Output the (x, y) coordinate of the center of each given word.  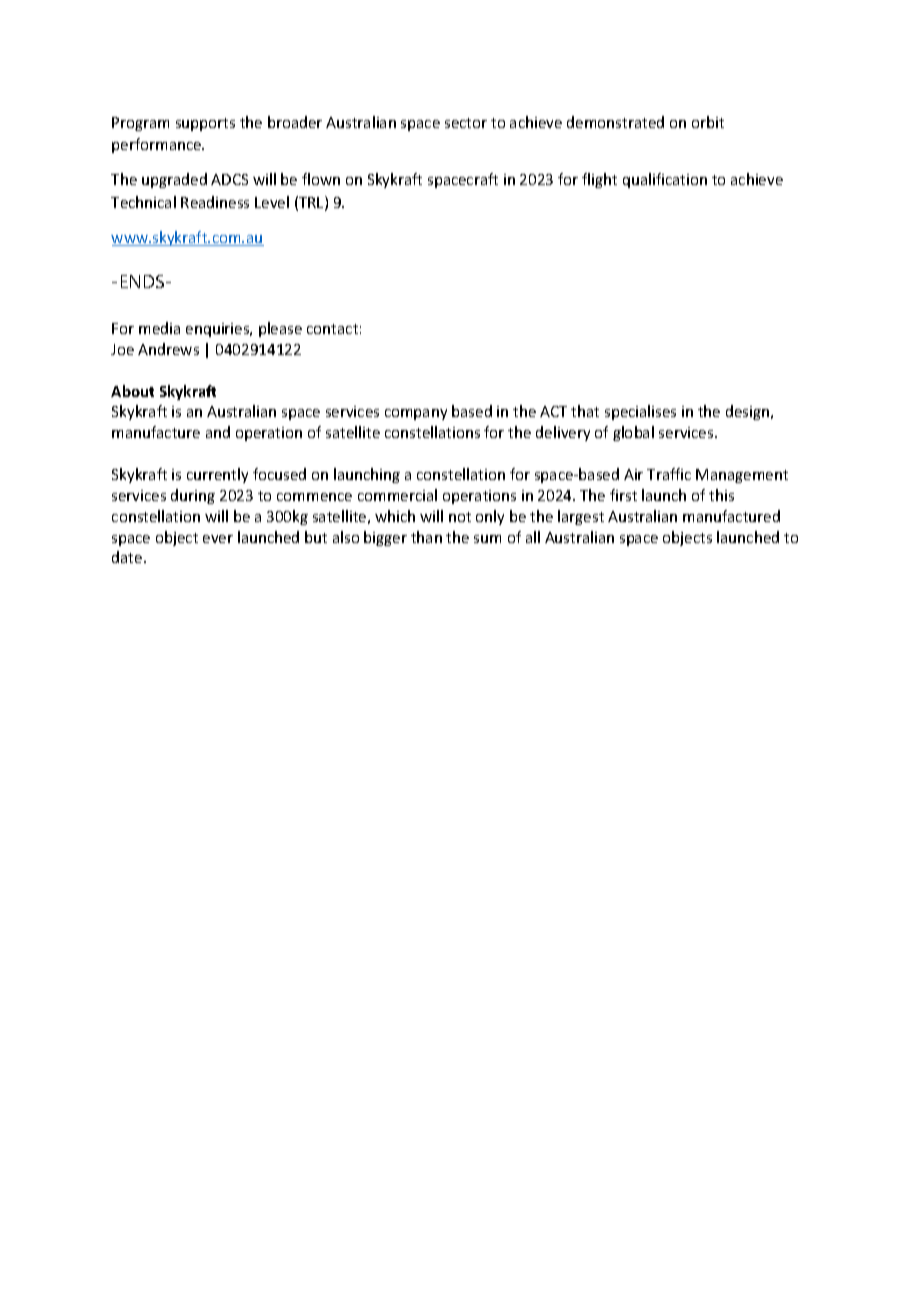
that (585, 411)
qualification (665, 180)
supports (205, 124)
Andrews (168, 349)
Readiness (215, 202)
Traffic (669, 474)
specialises (640, 412)
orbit (708, 122)
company (416, 414)
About (132, 391)
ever (218, 539)
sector (466, 123)
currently (217, 475)
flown (321, 179)
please (280, 329)
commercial (397, 495)
